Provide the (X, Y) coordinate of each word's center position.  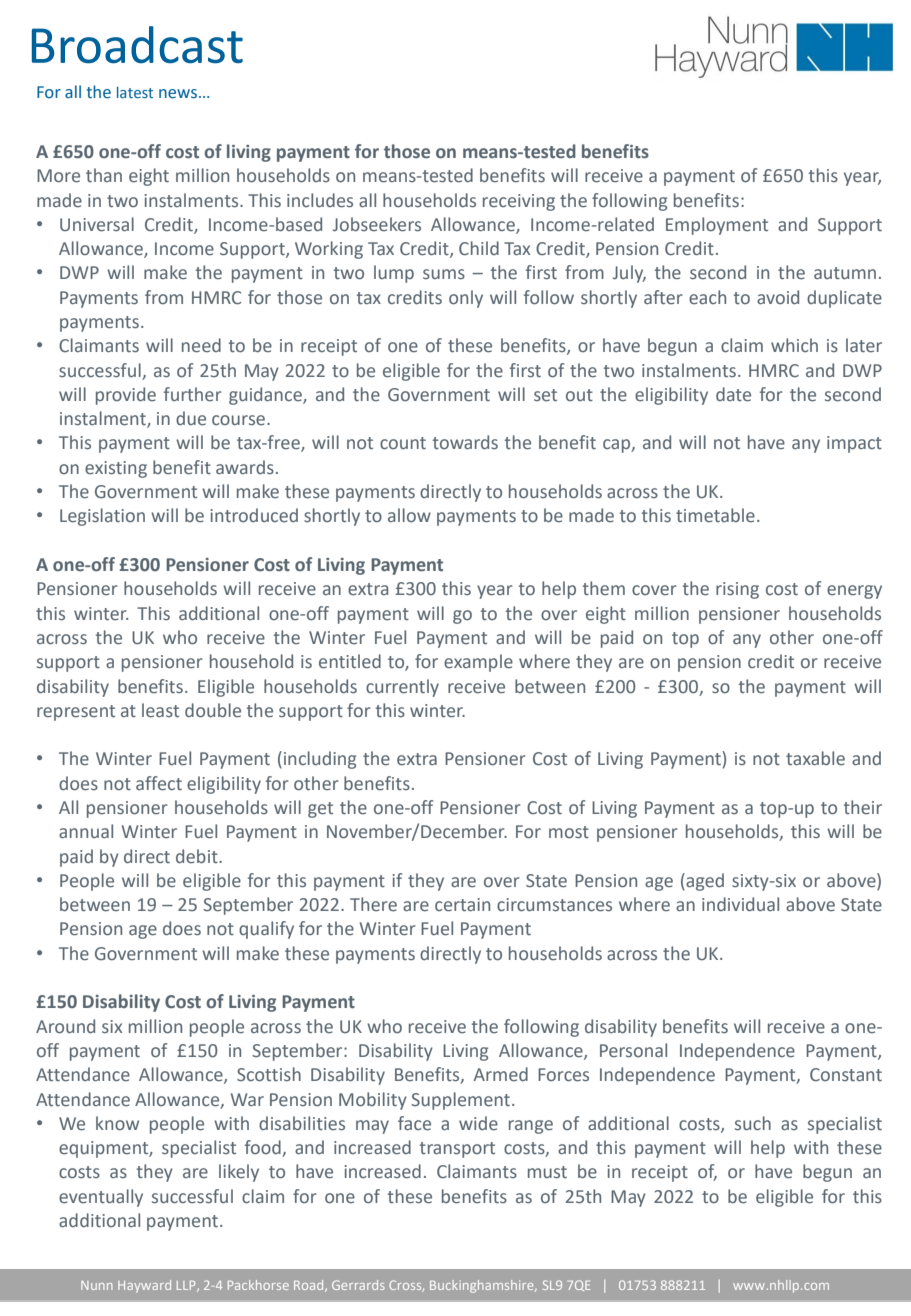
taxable (815, 758)
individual (740, 904)
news (178, 94)
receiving (519, 202)
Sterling (189, 1286)
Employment (717, 226)
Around (65, 1026)
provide (126, 396)
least (160, 710)
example (478, 663)
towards (465, 442)
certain (462, 905)
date (733, 394)
